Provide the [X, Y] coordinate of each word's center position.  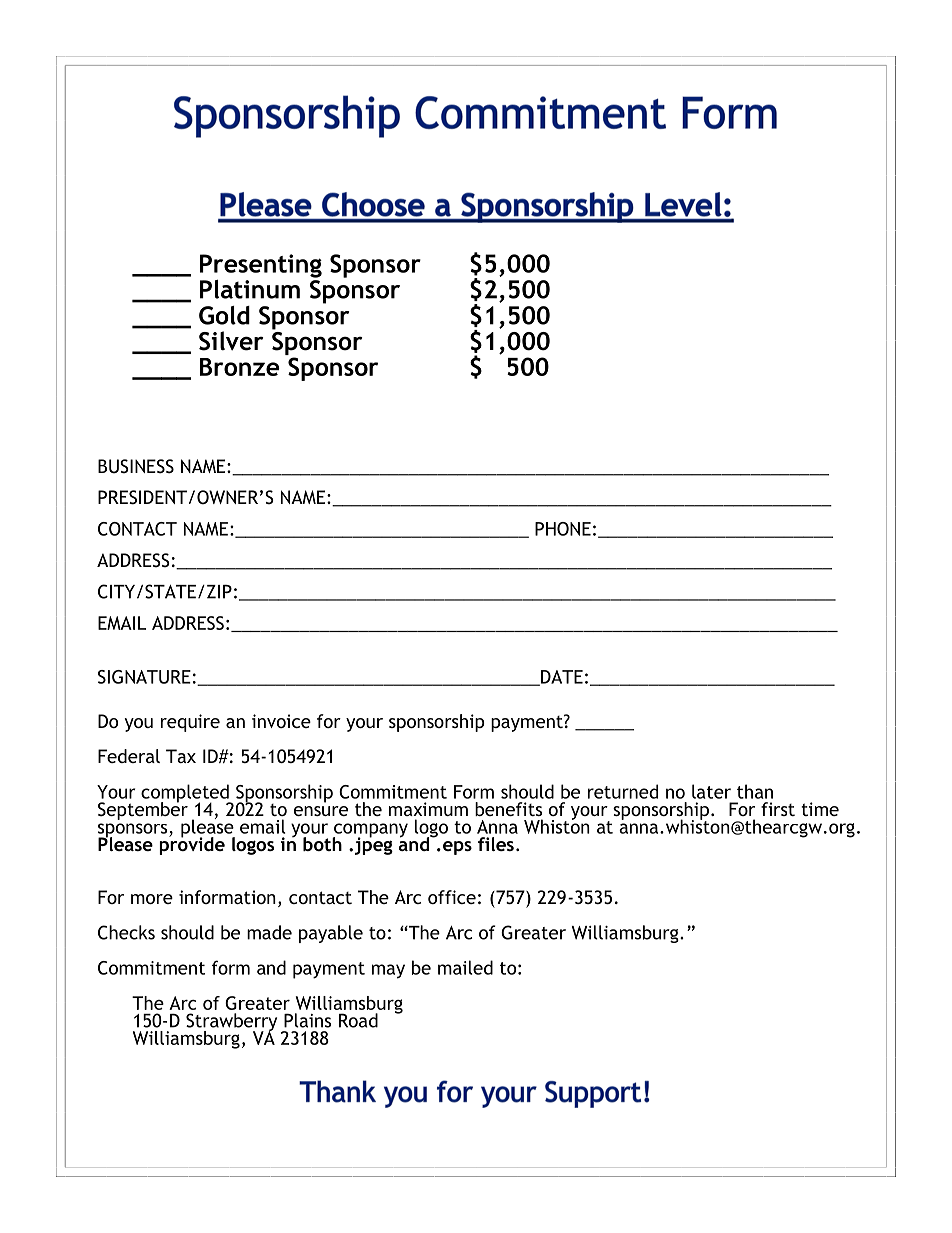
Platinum [250, 289]
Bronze [240, 367]
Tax [181, 756]
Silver [231, 341]
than [755, 791]
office [452, 897]
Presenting [261, 266]
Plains [307, 1020]
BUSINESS [136, 466]
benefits [508, 809]
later [711, 791]
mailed [465, 967]
